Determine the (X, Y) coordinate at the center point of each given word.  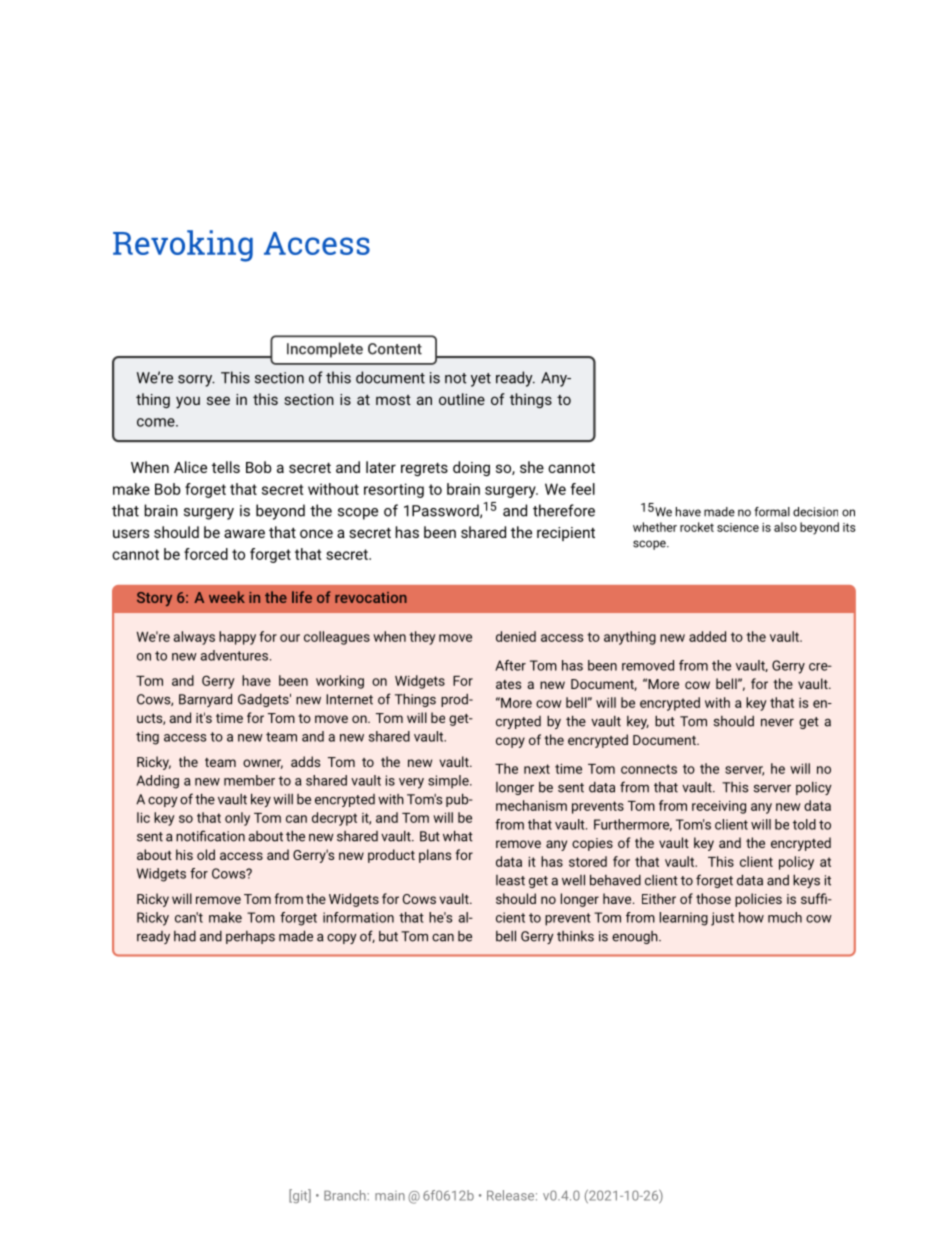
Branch (346, 1195)
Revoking (183, 246)
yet (481, 380)
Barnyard (205, 700)
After (510, 665)
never (777, 723)
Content (395, 349)
